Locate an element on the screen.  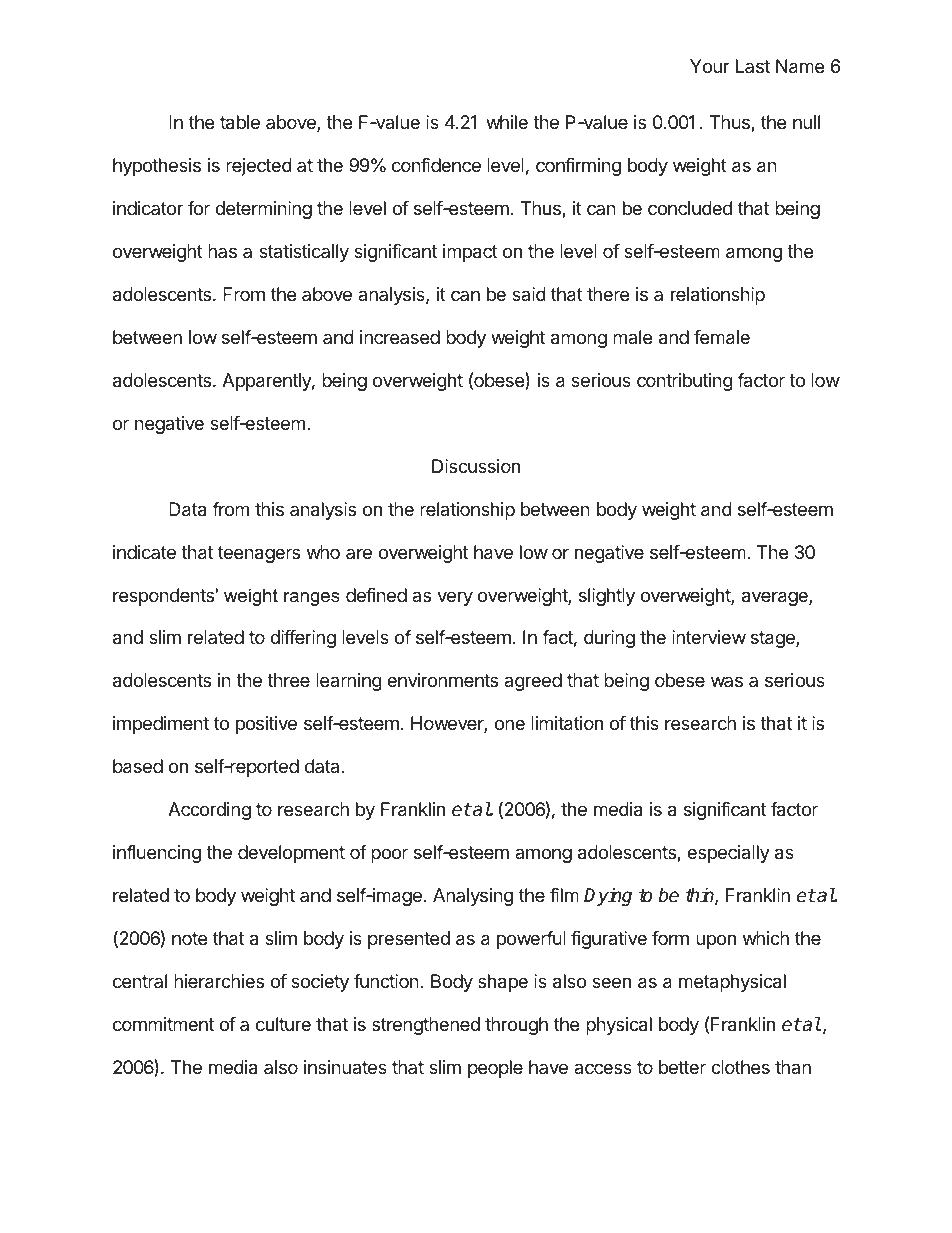
positive is located at coordinates (266, 725).
